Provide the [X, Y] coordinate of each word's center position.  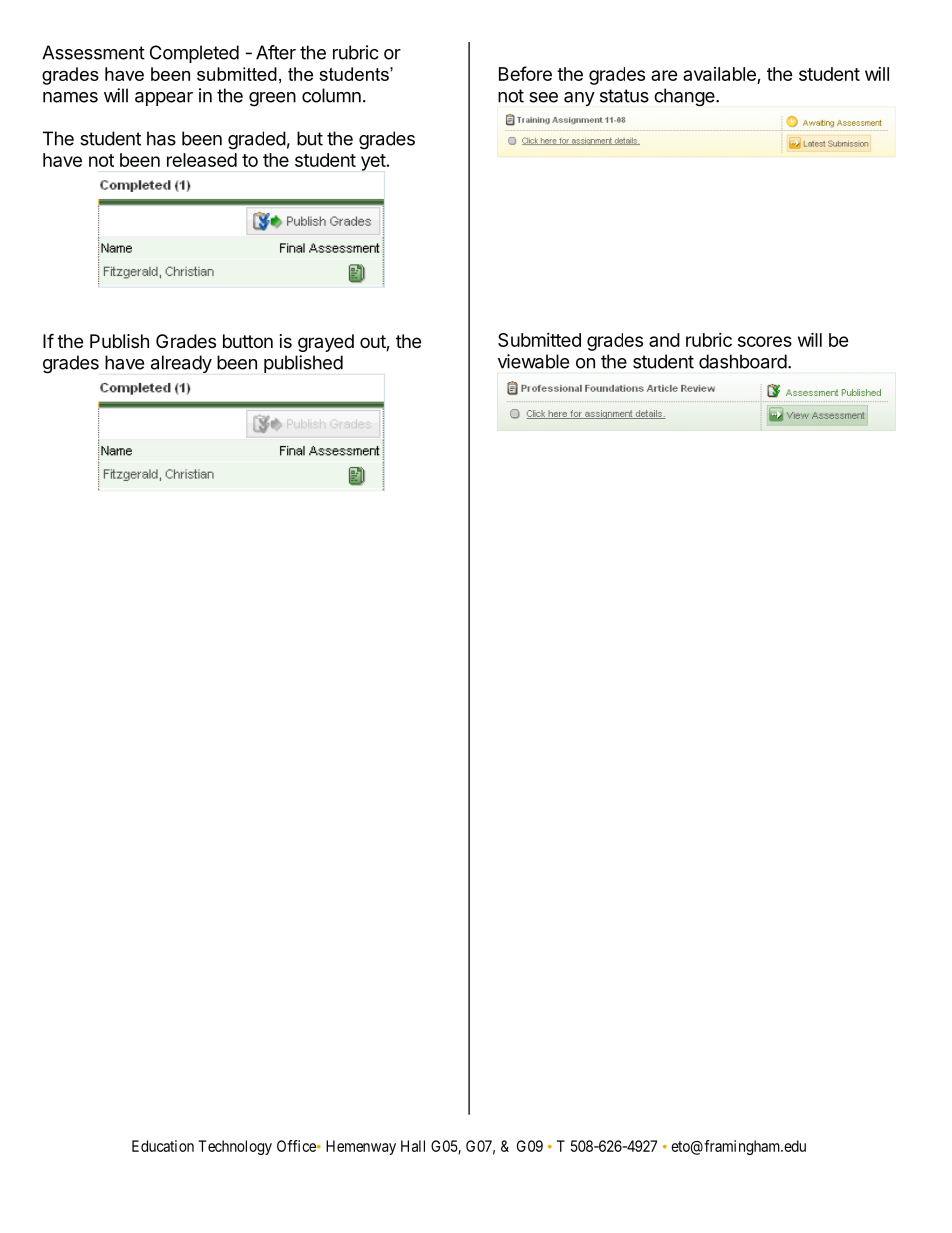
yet [373, 162]
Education [163, 1146]
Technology [235, 1147]
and [664, 340]
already [181, 364]
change [685, 97]
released [202, 160]
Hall [413, 1146]
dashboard [743, 361]
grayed [326, 343]
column [331, 95]
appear [164, 99]
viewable [533, 361]
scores [765, 341]
